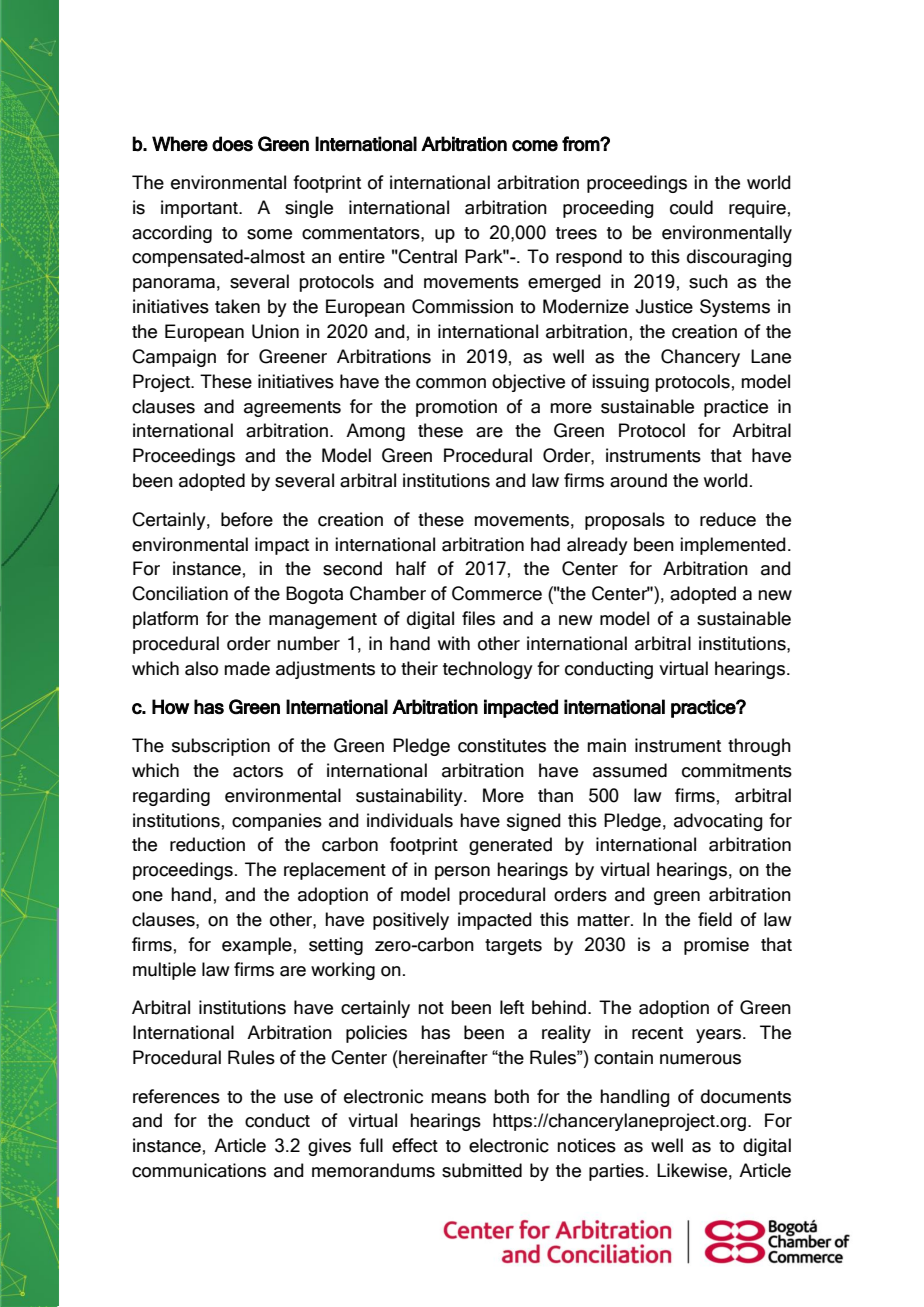 This screenshot has width=924, height=1307. I want to click on communications, so click(199, 1170).
